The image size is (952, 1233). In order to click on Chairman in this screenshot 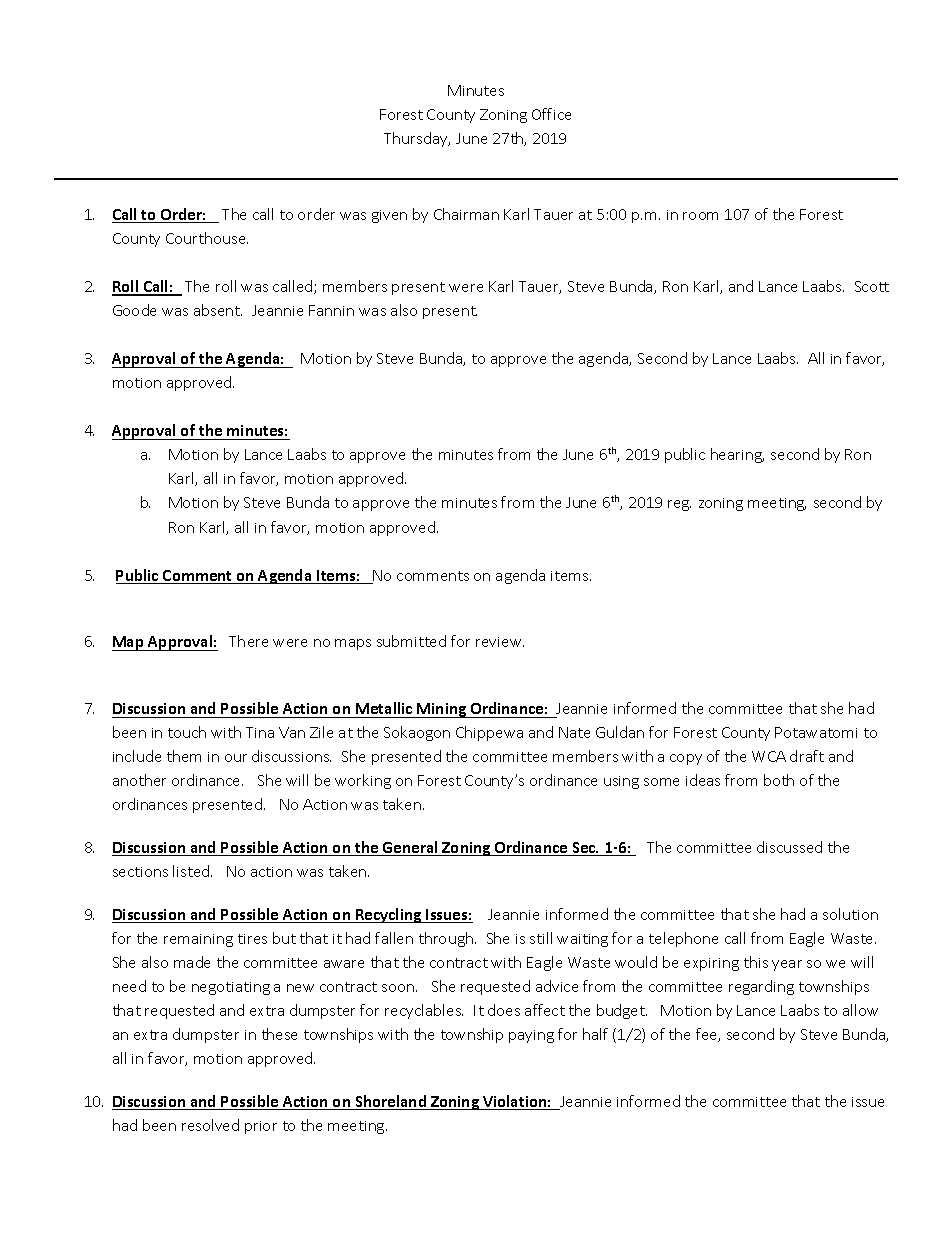, I will do `click(466, 214)`.
